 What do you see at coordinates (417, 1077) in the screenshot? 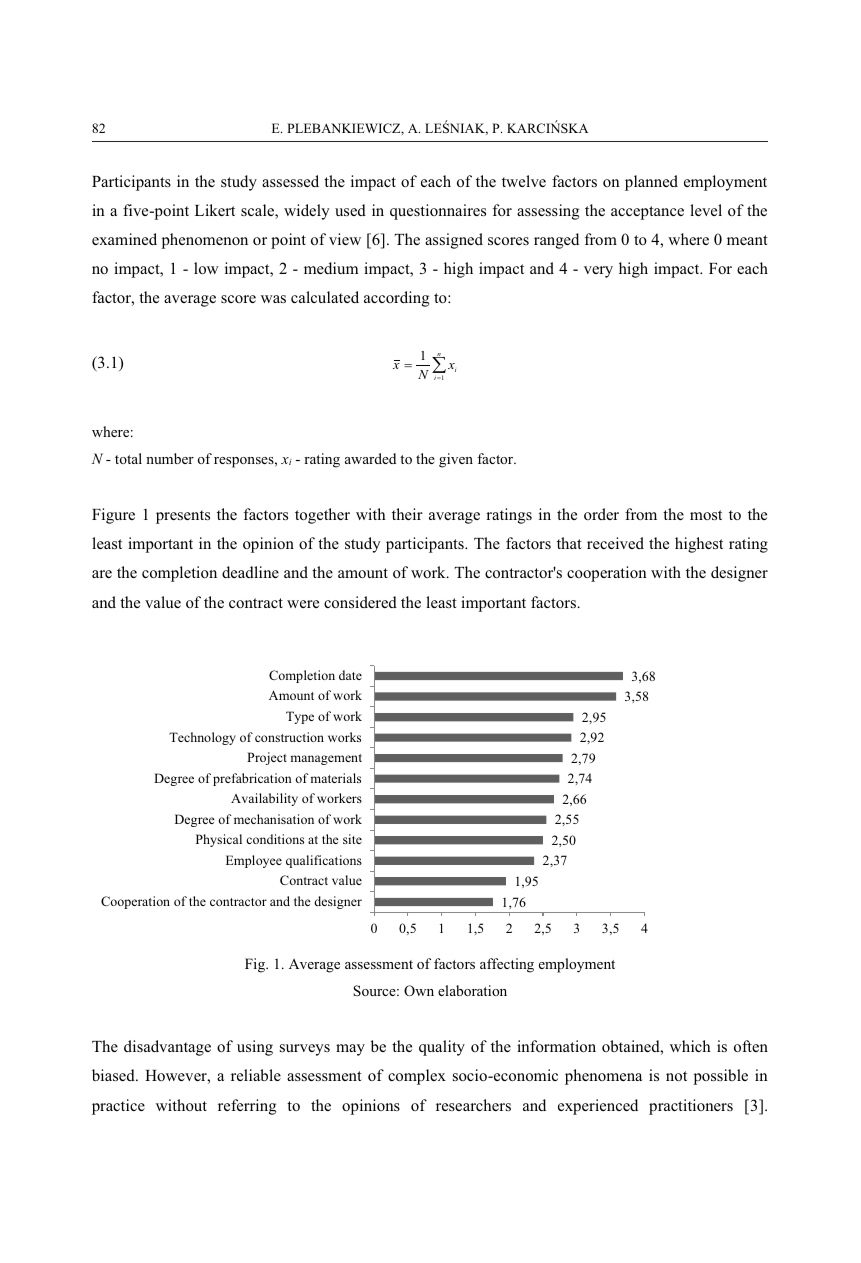
I see `complex` at bounding box center [417, 1077].
